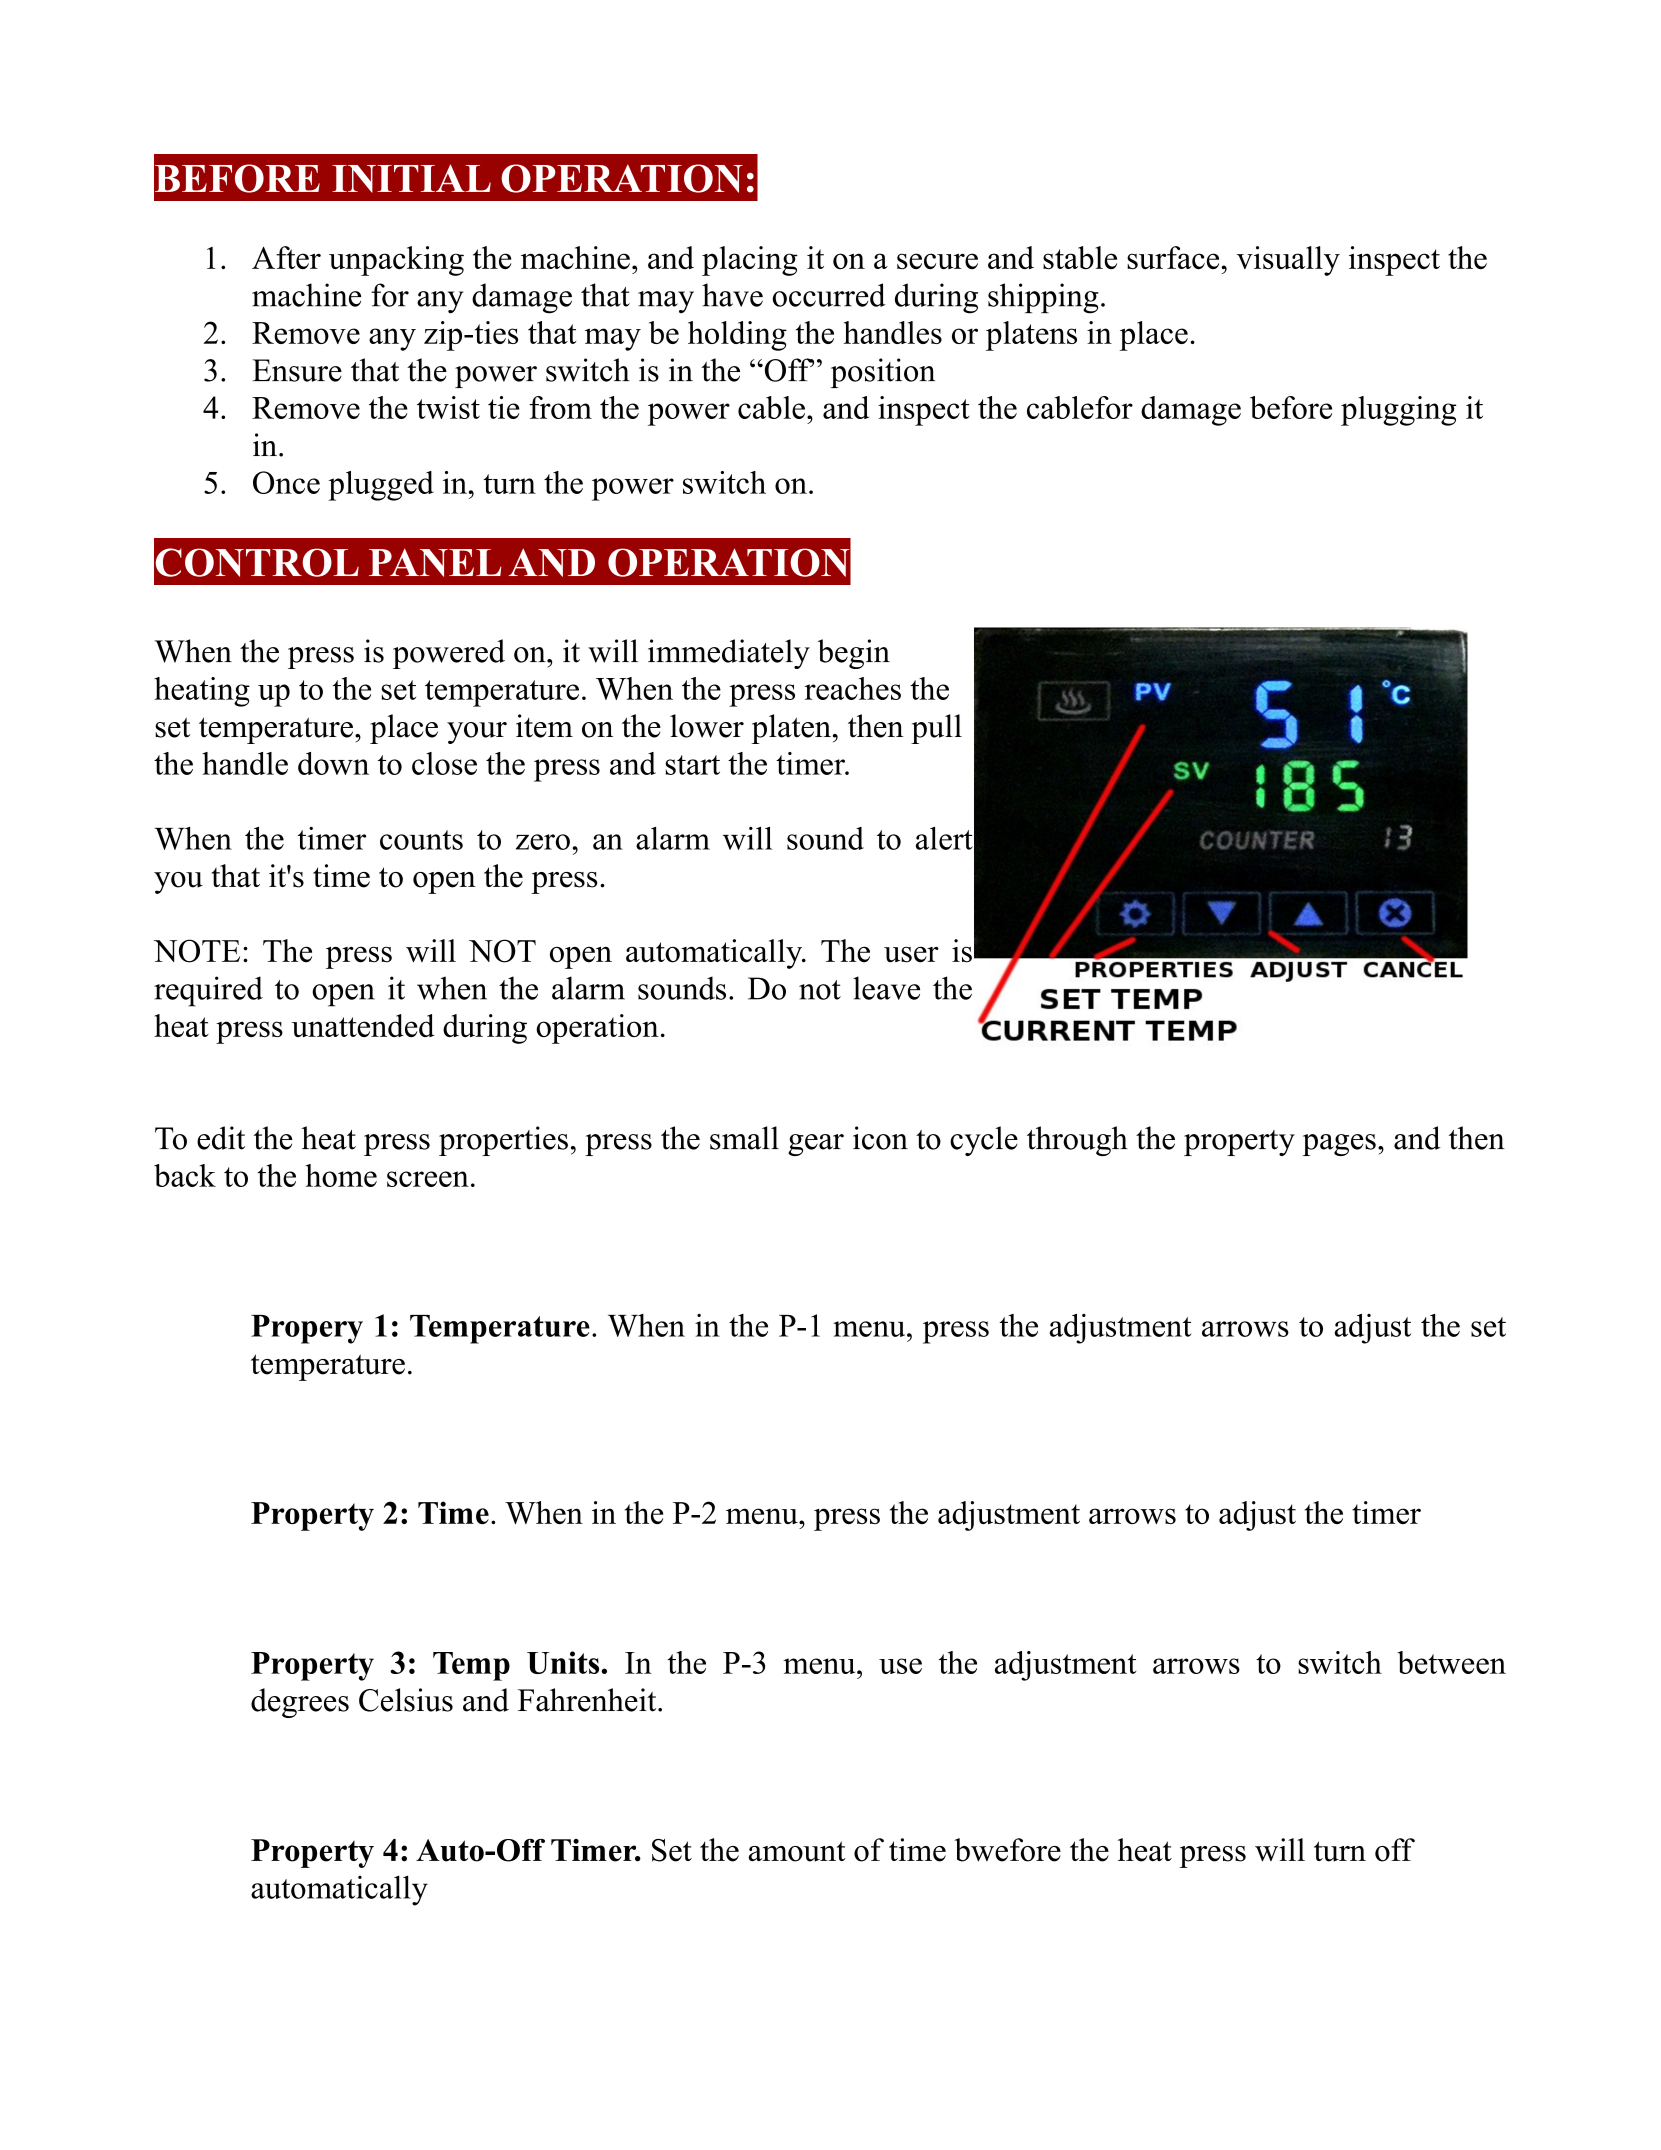 The width and height of the screenshot is (1661, 2150). Describe the element at coordinates (936, 729) in the screenshot. I see `pull` at that location.
